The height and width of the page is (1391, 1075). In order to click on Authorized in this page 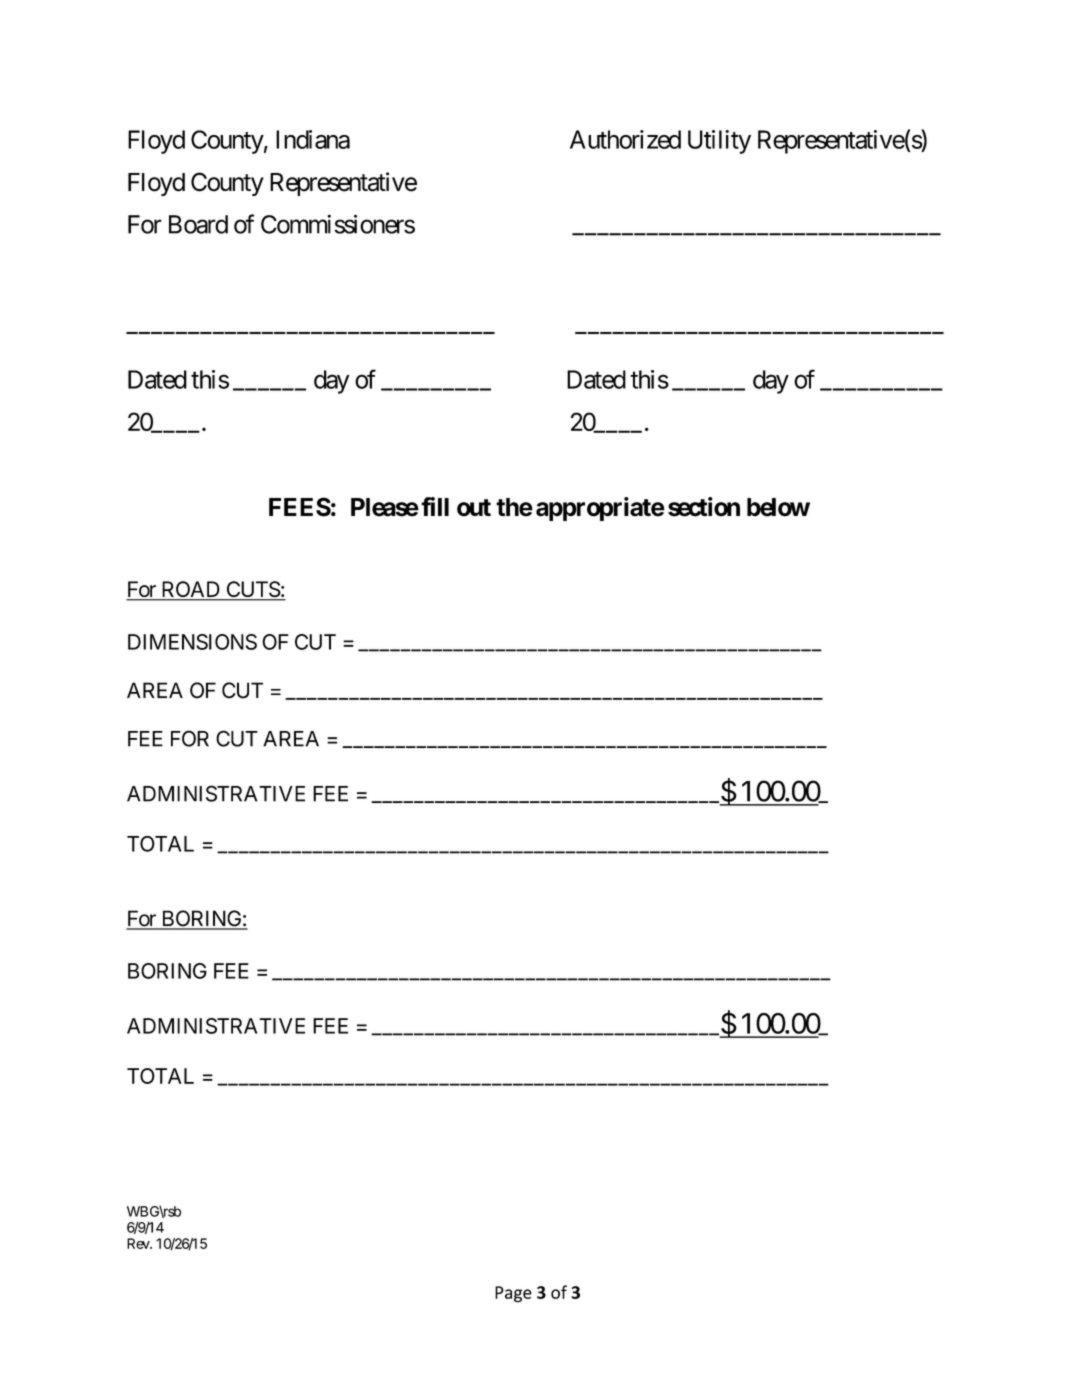, I will do `click(625, 139)`.
